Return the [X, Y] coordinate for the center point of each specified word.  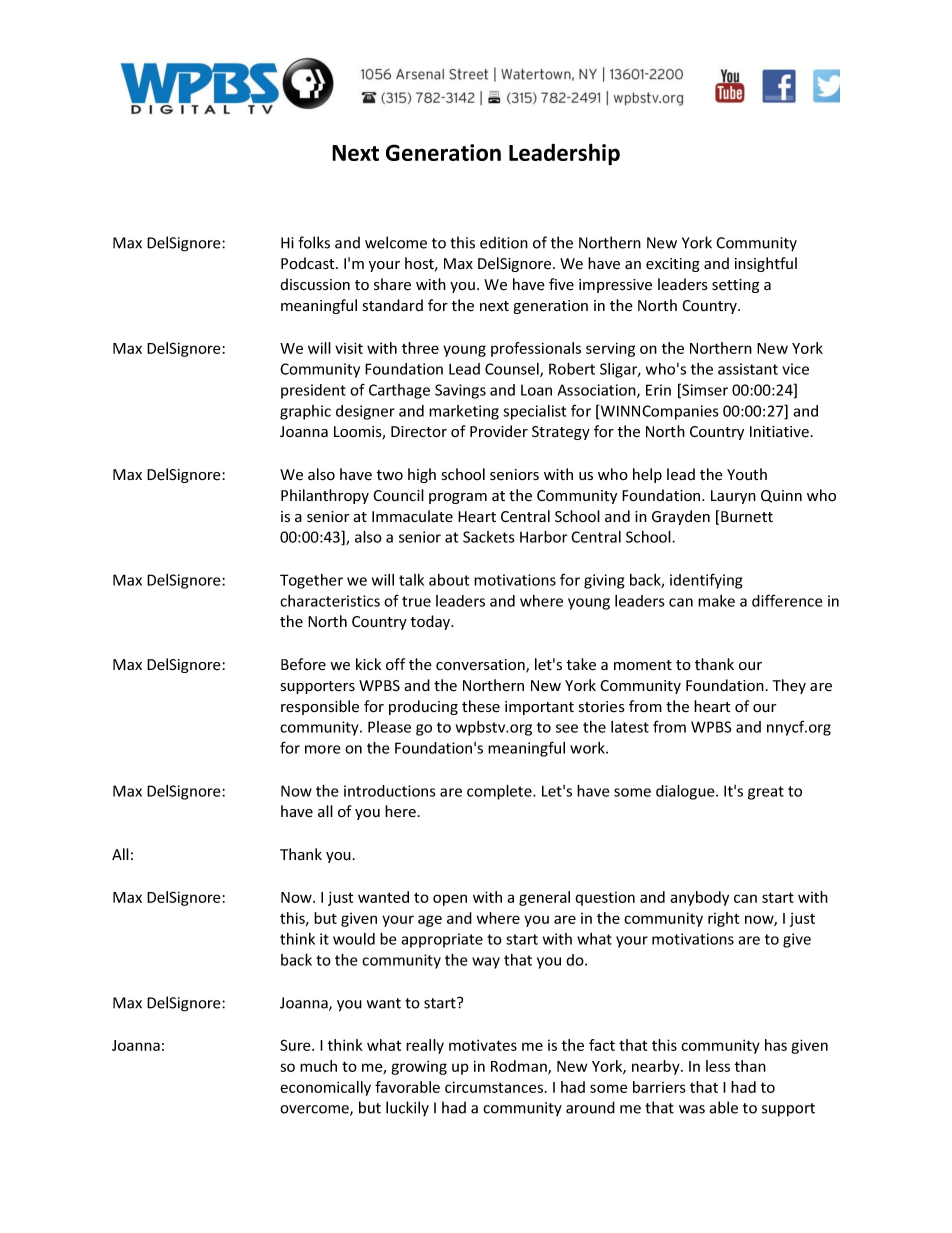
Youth [747, 474]
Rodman [520, 1067]
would [354, 939]
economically [325, 1088]
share [392, 284]
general [544, 898]
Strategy [561, 433]
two [390, 475]
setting [735, 286]
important [539, 708]
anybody [699, 898]
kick [368, 664]
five [561, 284]
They [789, 686]
